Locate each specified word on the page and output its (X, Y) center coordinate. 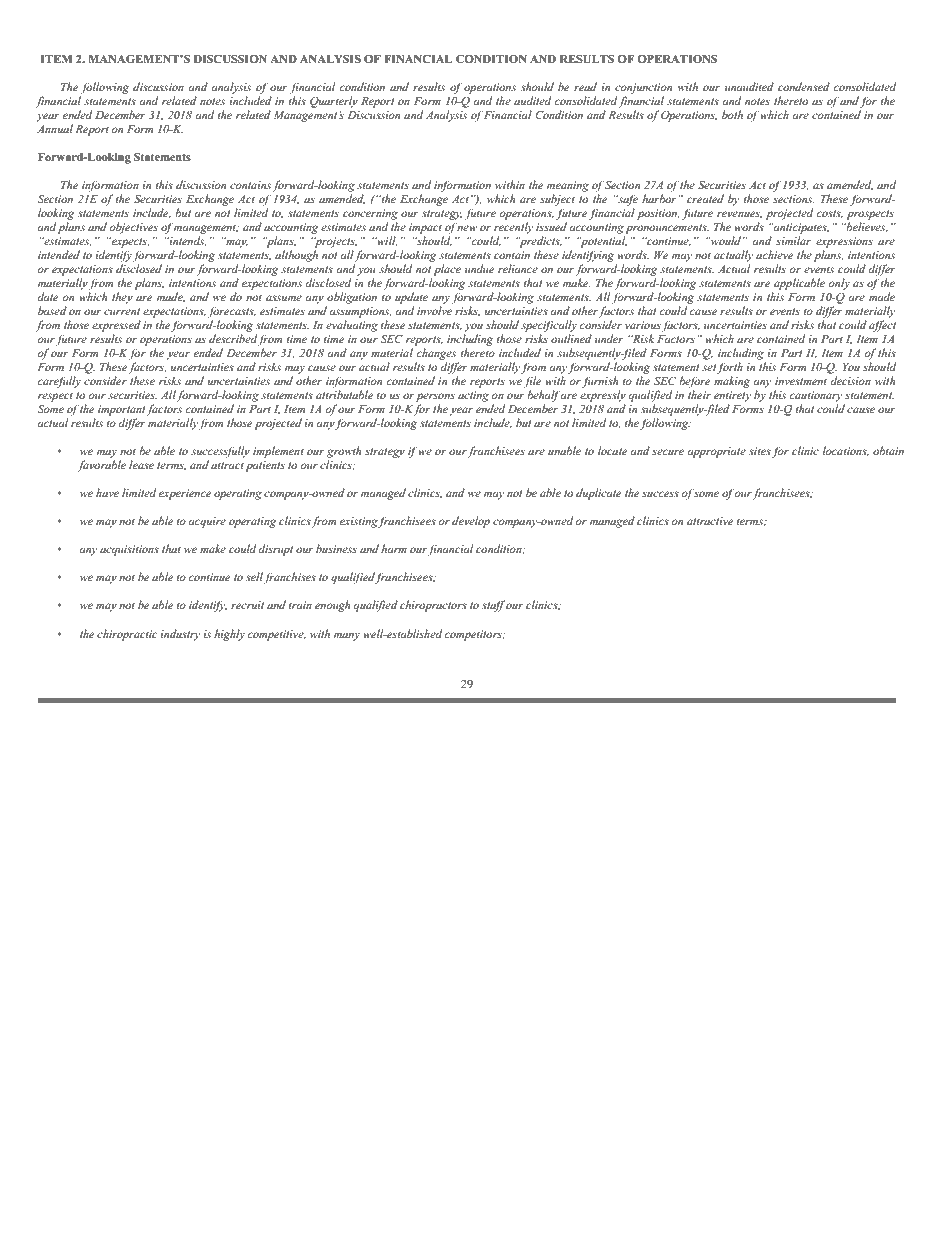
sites (760, 451)
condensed (804, 86)
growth (344, 452)
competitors (474, 635)
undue (480, 268)
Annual (55, 128)
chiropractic (127, 635)
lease (141, 464)
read (585, 86)
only (839, 284)
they (122, 298)
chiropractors (433, 606)
